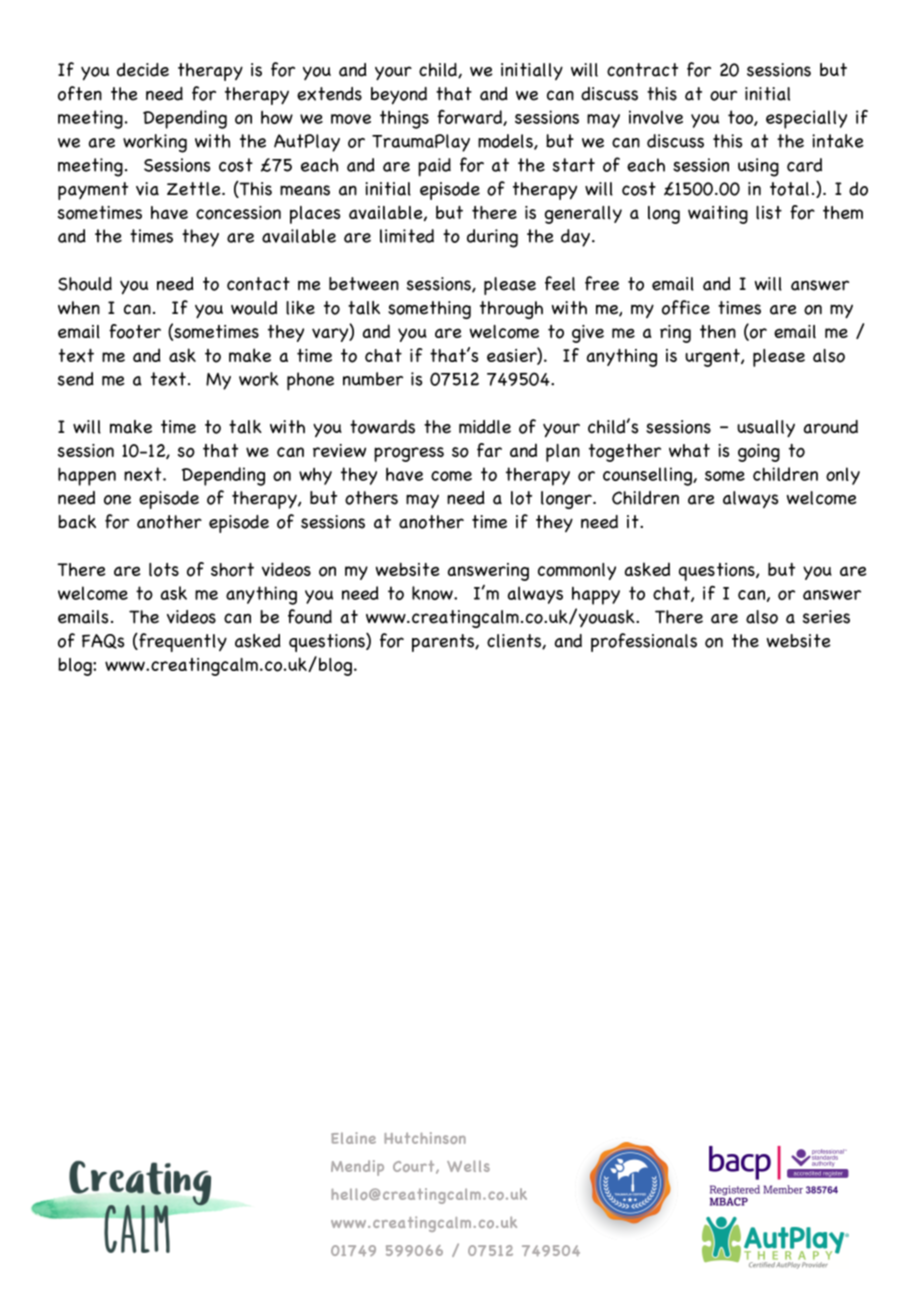 This screenshot has height=1308, width=924. I want to click on frequently, so click(182, 642).
